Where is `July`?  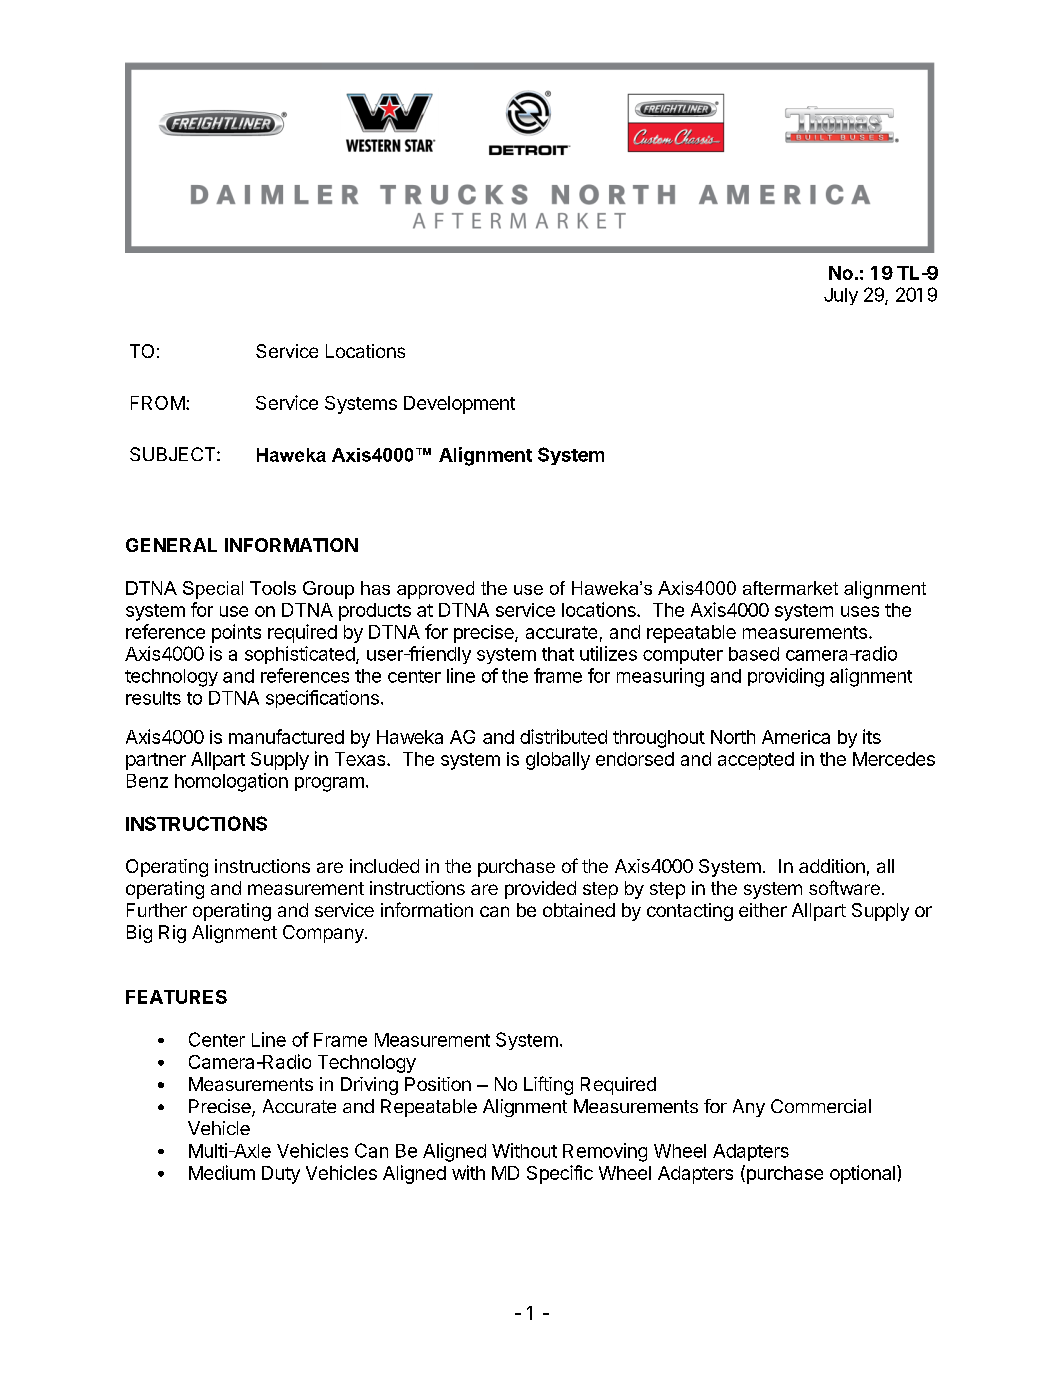 July is located at coordinates (841, 296).
